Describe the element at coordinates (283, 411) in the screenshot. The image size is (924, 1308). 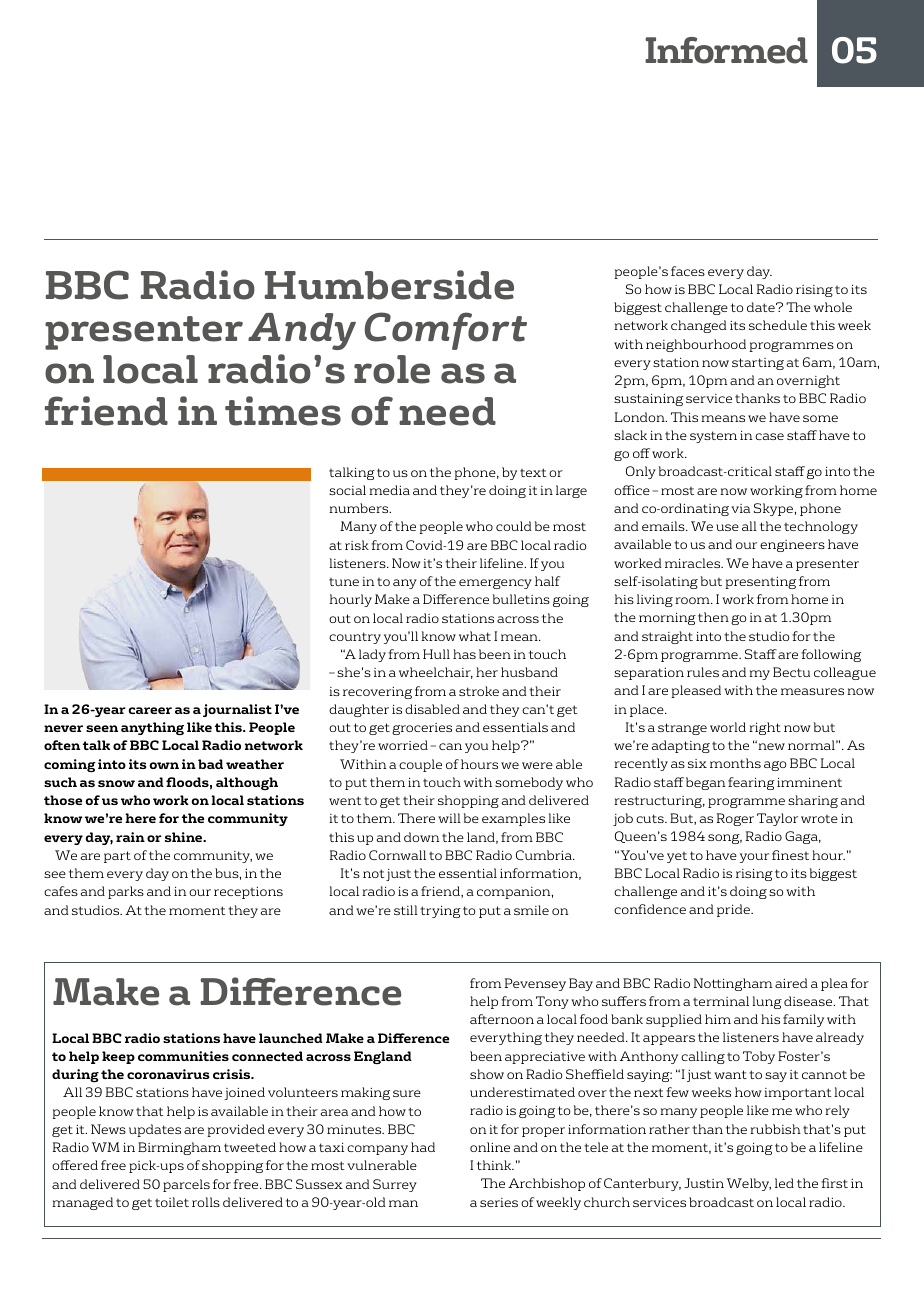
I see `times` at that location.
